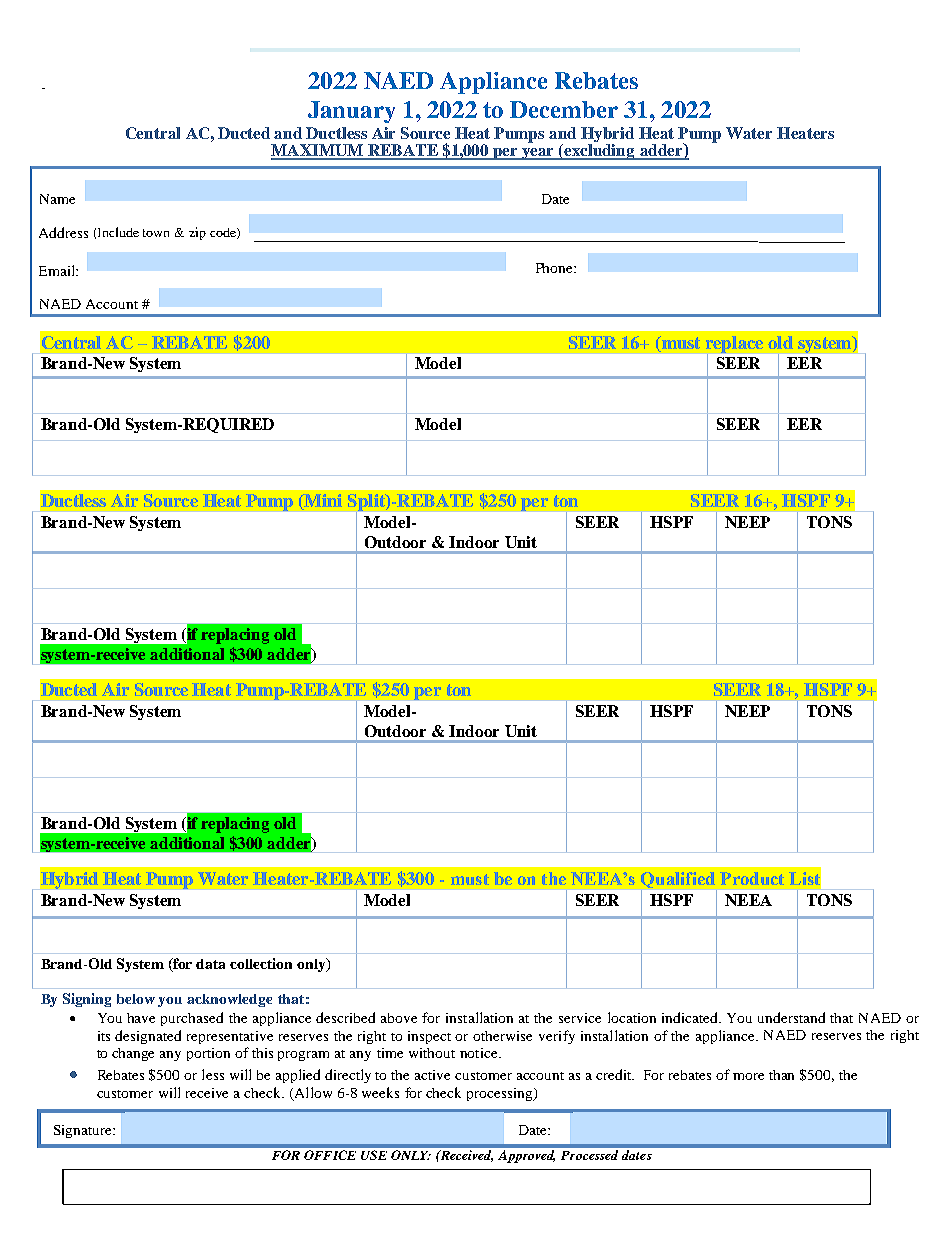 The height and width of the screenshot is (1233, 952). What do you see at coordinates (318, 151) in the screenshot?
I see `MAXIMUM` at bounding box center [318, 151].
